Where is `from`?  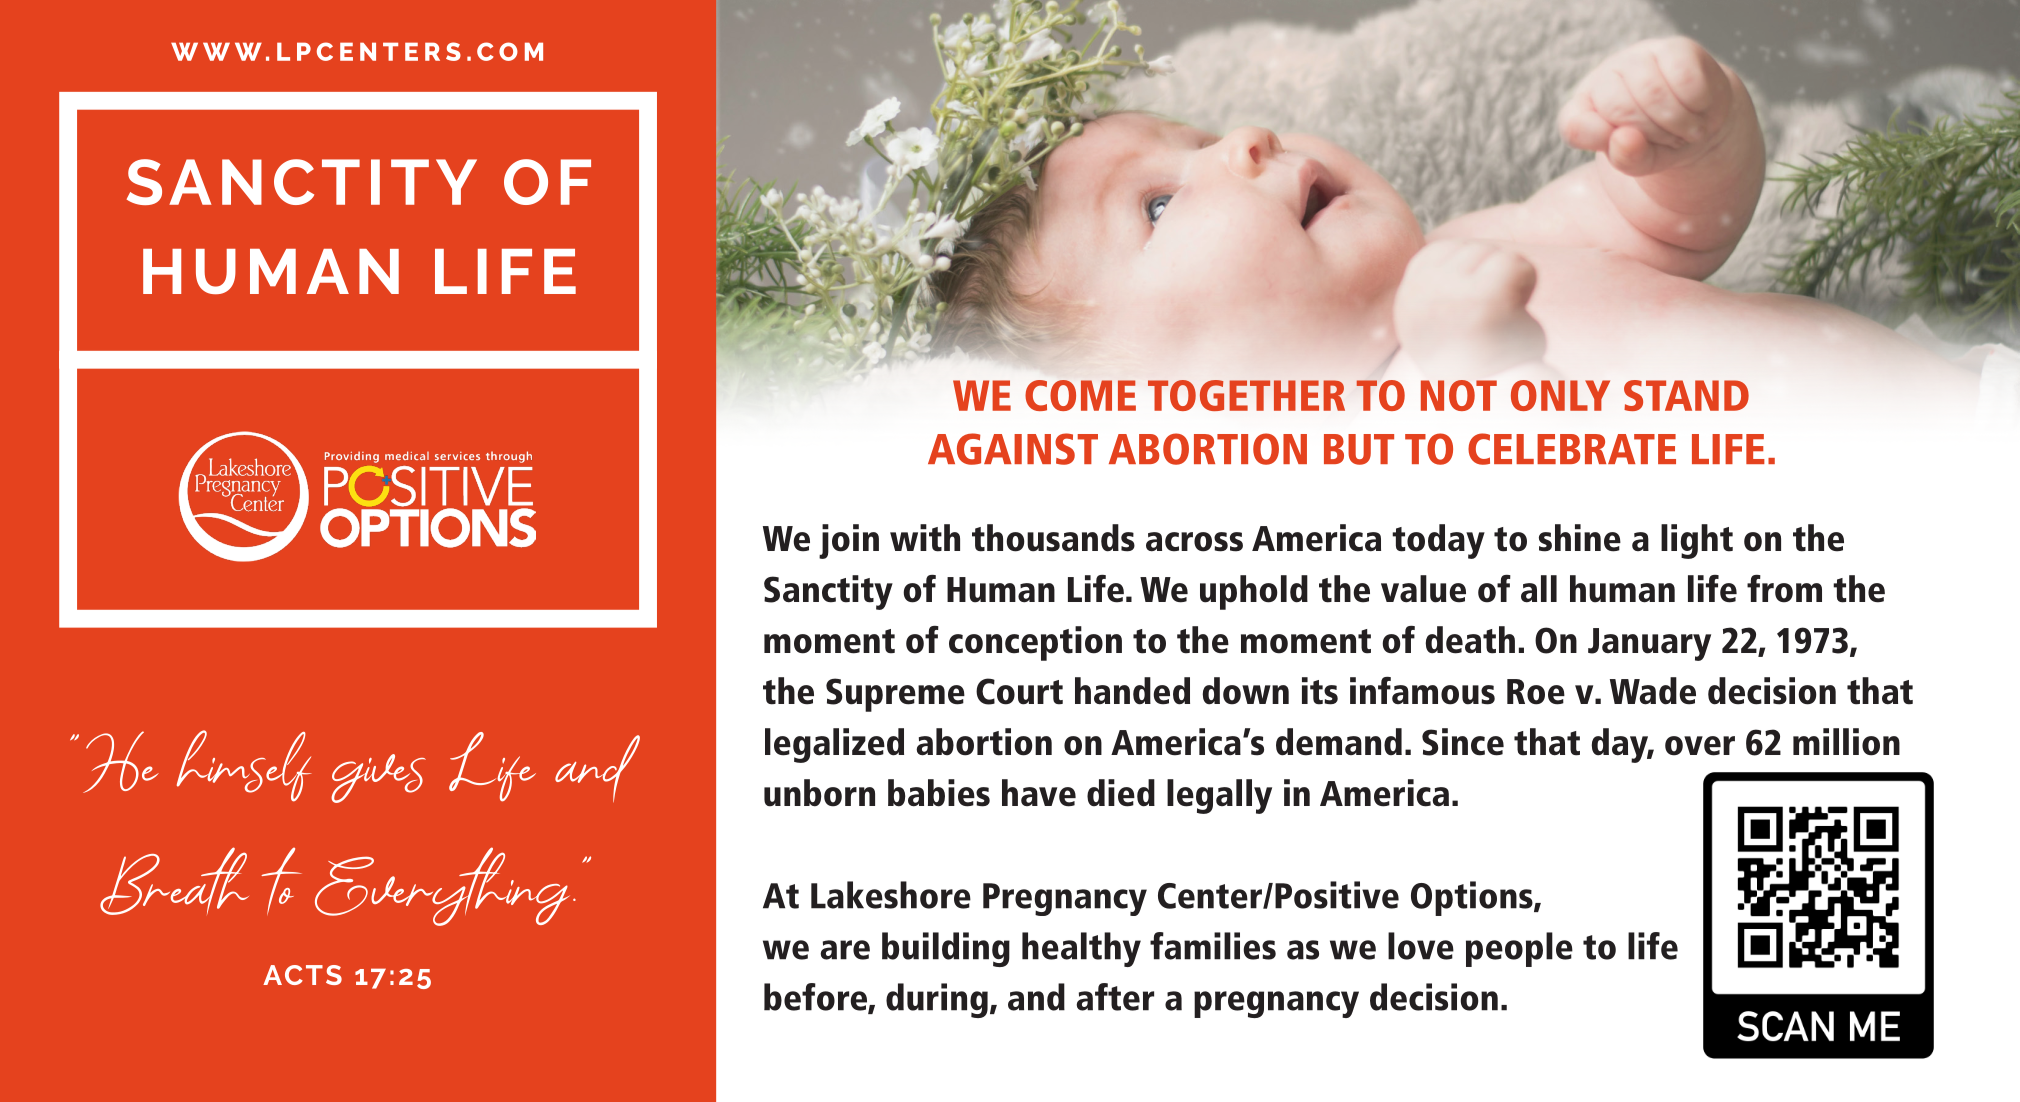
from is located at coordinates (1784, 589).
